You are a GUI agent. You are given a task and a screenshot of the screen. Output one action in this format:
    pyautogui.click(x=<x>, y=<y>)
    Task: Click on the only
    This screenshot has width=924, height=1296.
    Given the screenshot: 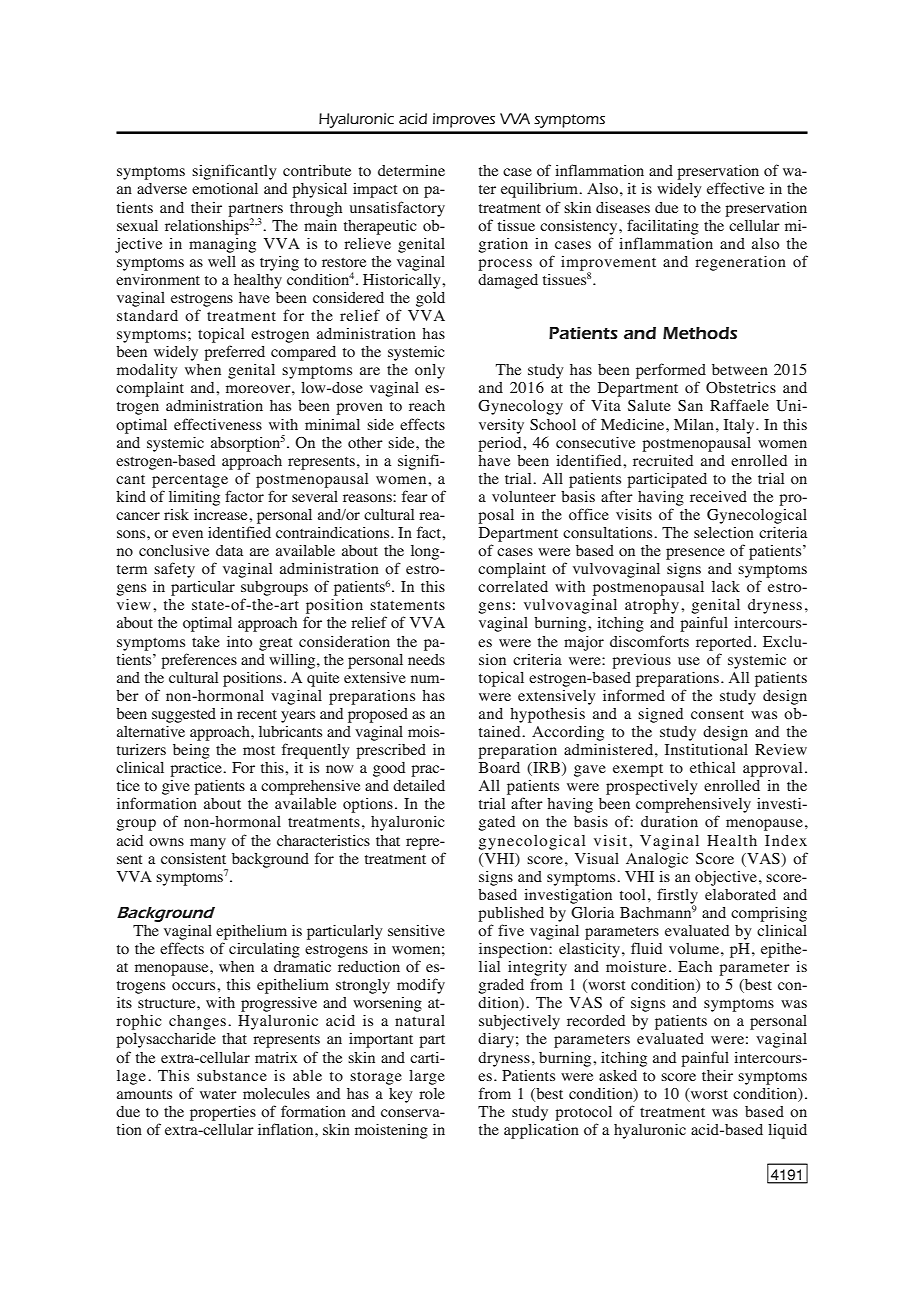 What is the action you would take?
    pyautogui.click(x=430, y=371)
